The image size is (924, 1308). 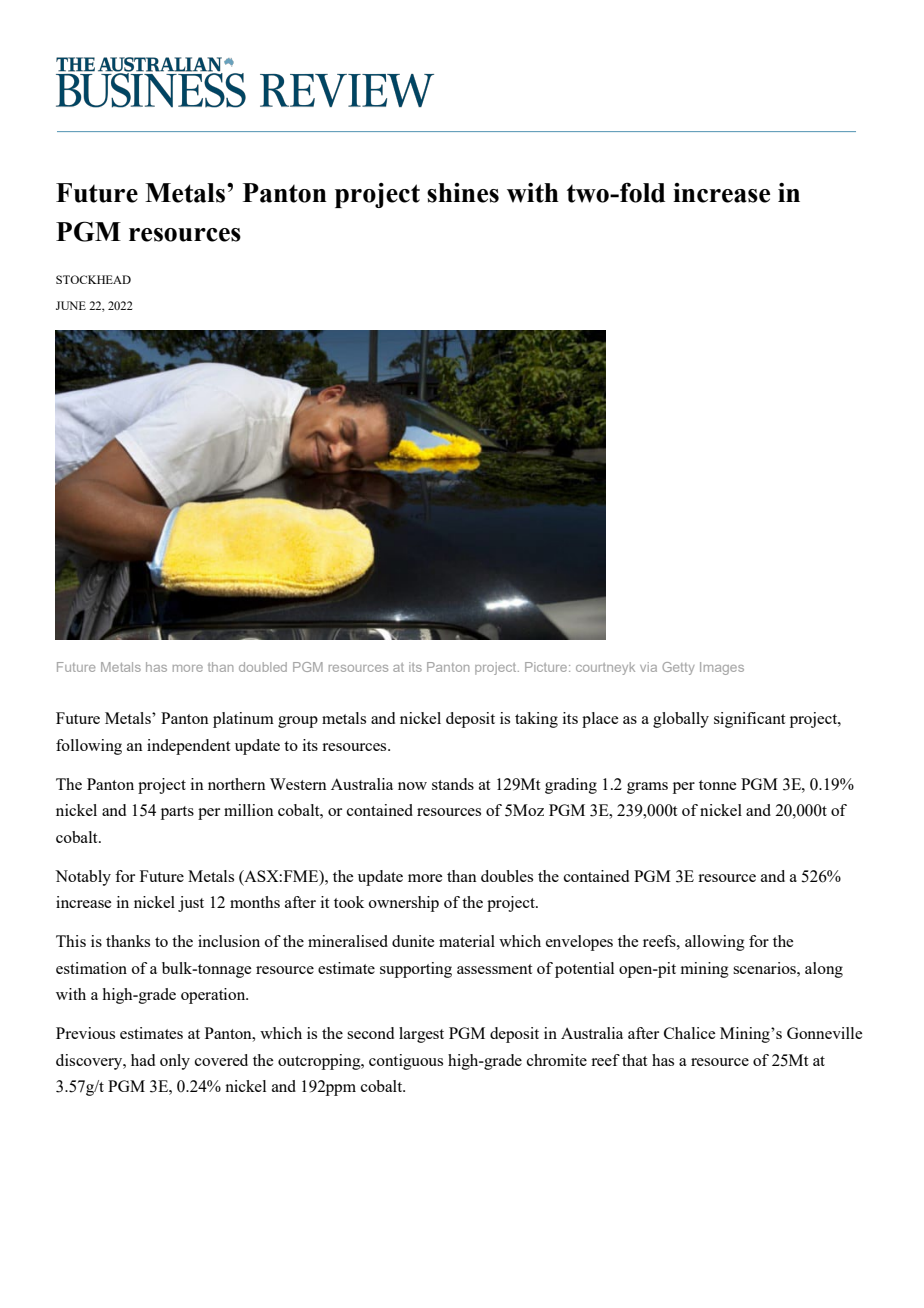 I want to click on shines, so click(x=463, y=193).
